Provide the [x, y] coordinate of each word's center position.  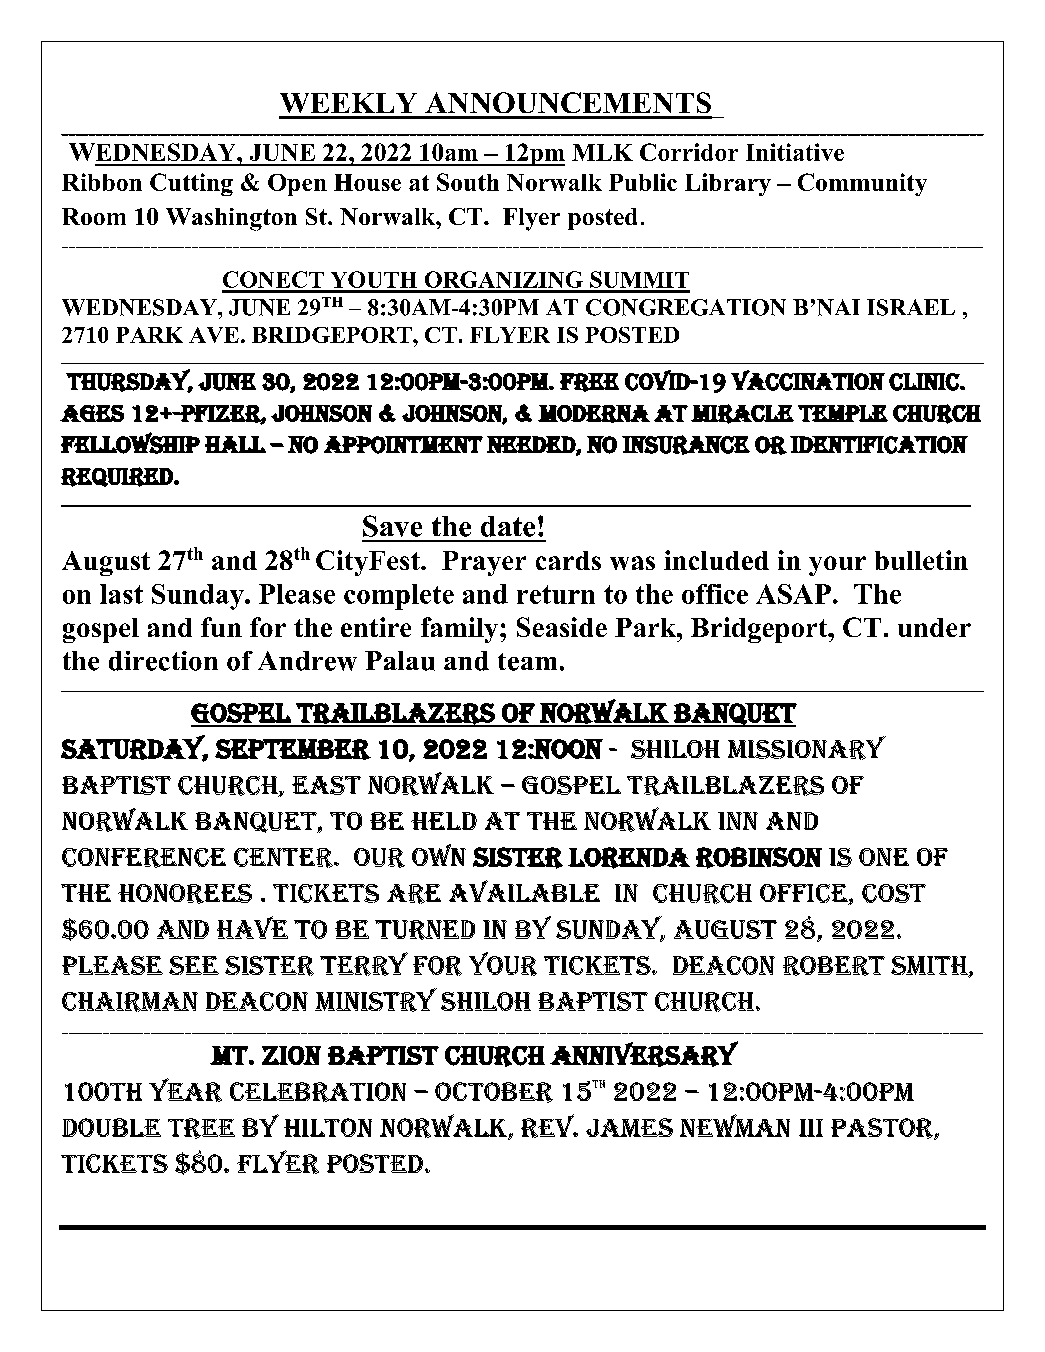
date [508, 526]
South [468, 182]
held [444, 821]
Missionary [807, 748]
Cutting [191, 184]
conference [144, 858]
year [185, 1090]
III [811, 1128]
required [118, 477]
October [494, 1092]
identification [879, 445]
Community [862, 184]
